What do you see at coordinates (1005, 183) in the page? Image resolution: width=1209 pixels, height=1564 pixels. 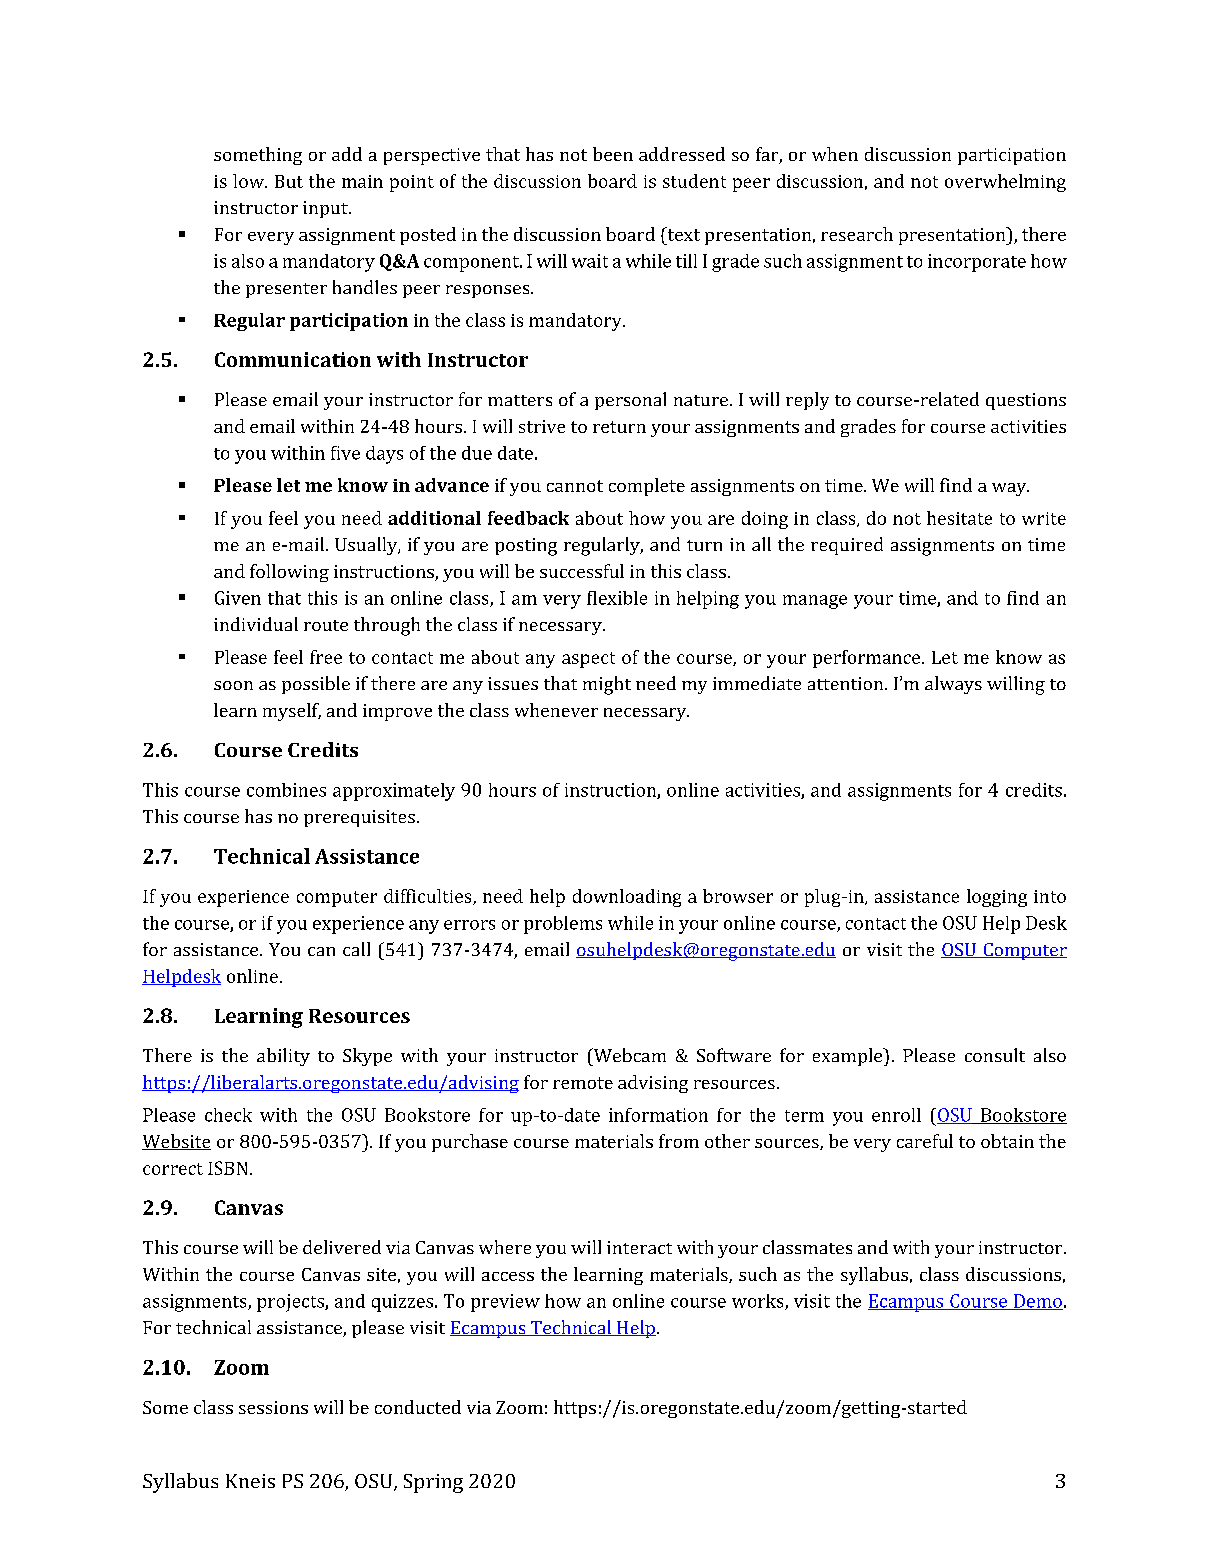 I see `overwhelming` at bounding box center [1005, 183].
